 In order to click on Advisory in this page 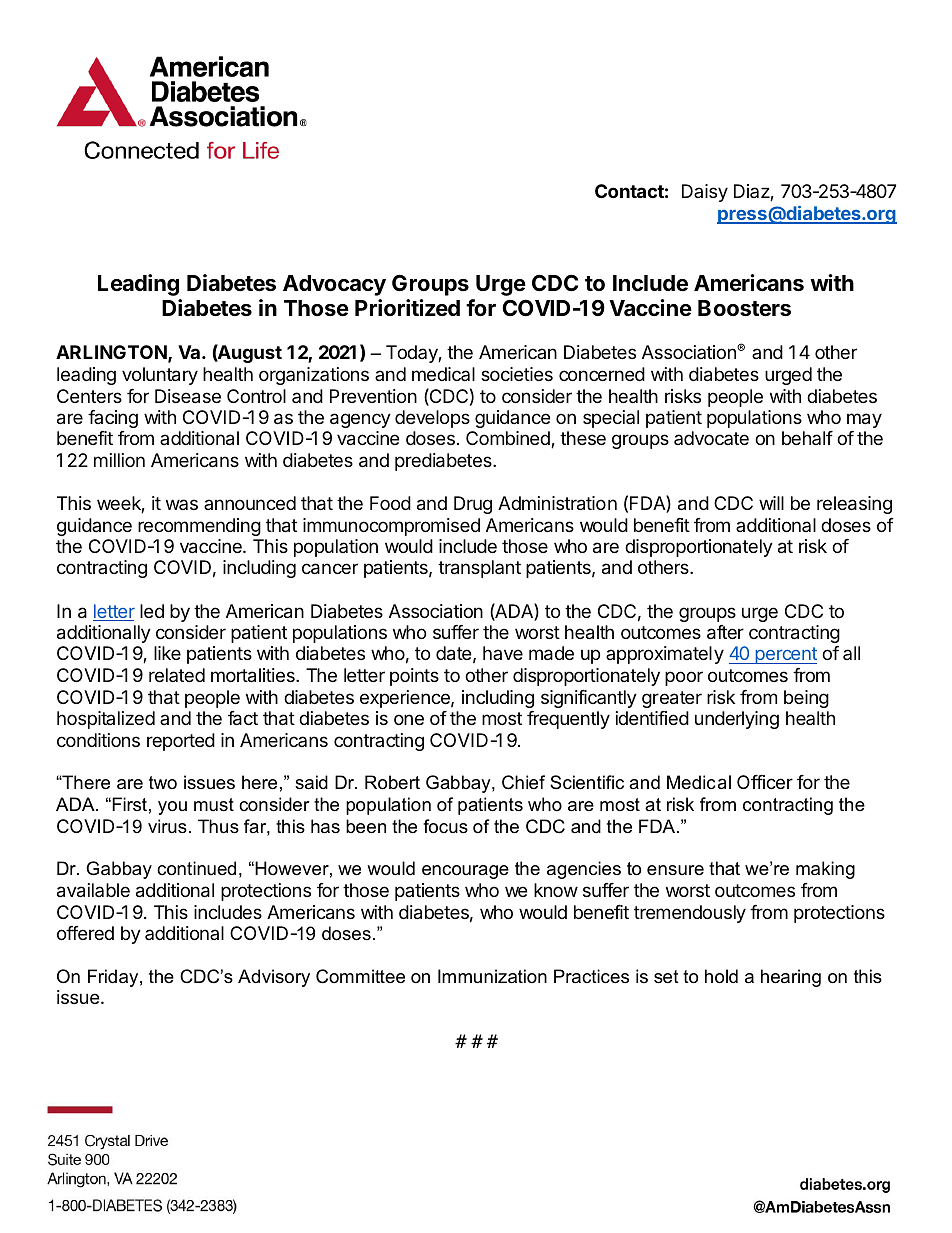, I will do `click(274, 978)`.
